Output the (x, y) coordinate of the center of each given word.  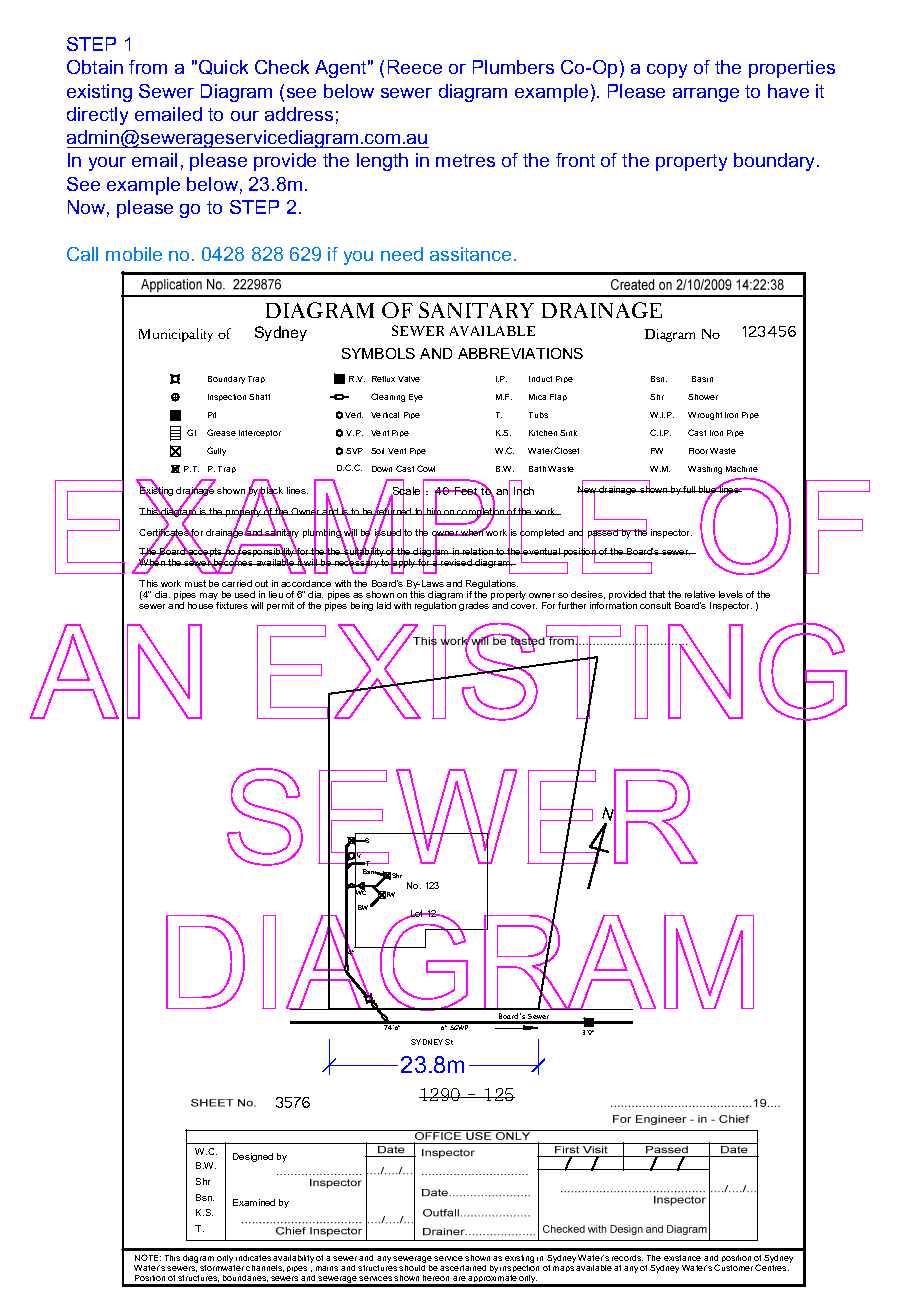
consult (655, 605)
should (412, 1266)
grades (474, 606)
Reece (415, 67)
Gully (216, 451)
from (148, 67)
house (200, 605)
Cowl (426, 468)
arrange (706, 95)
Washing (705, 470)
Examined (254, 1202)
